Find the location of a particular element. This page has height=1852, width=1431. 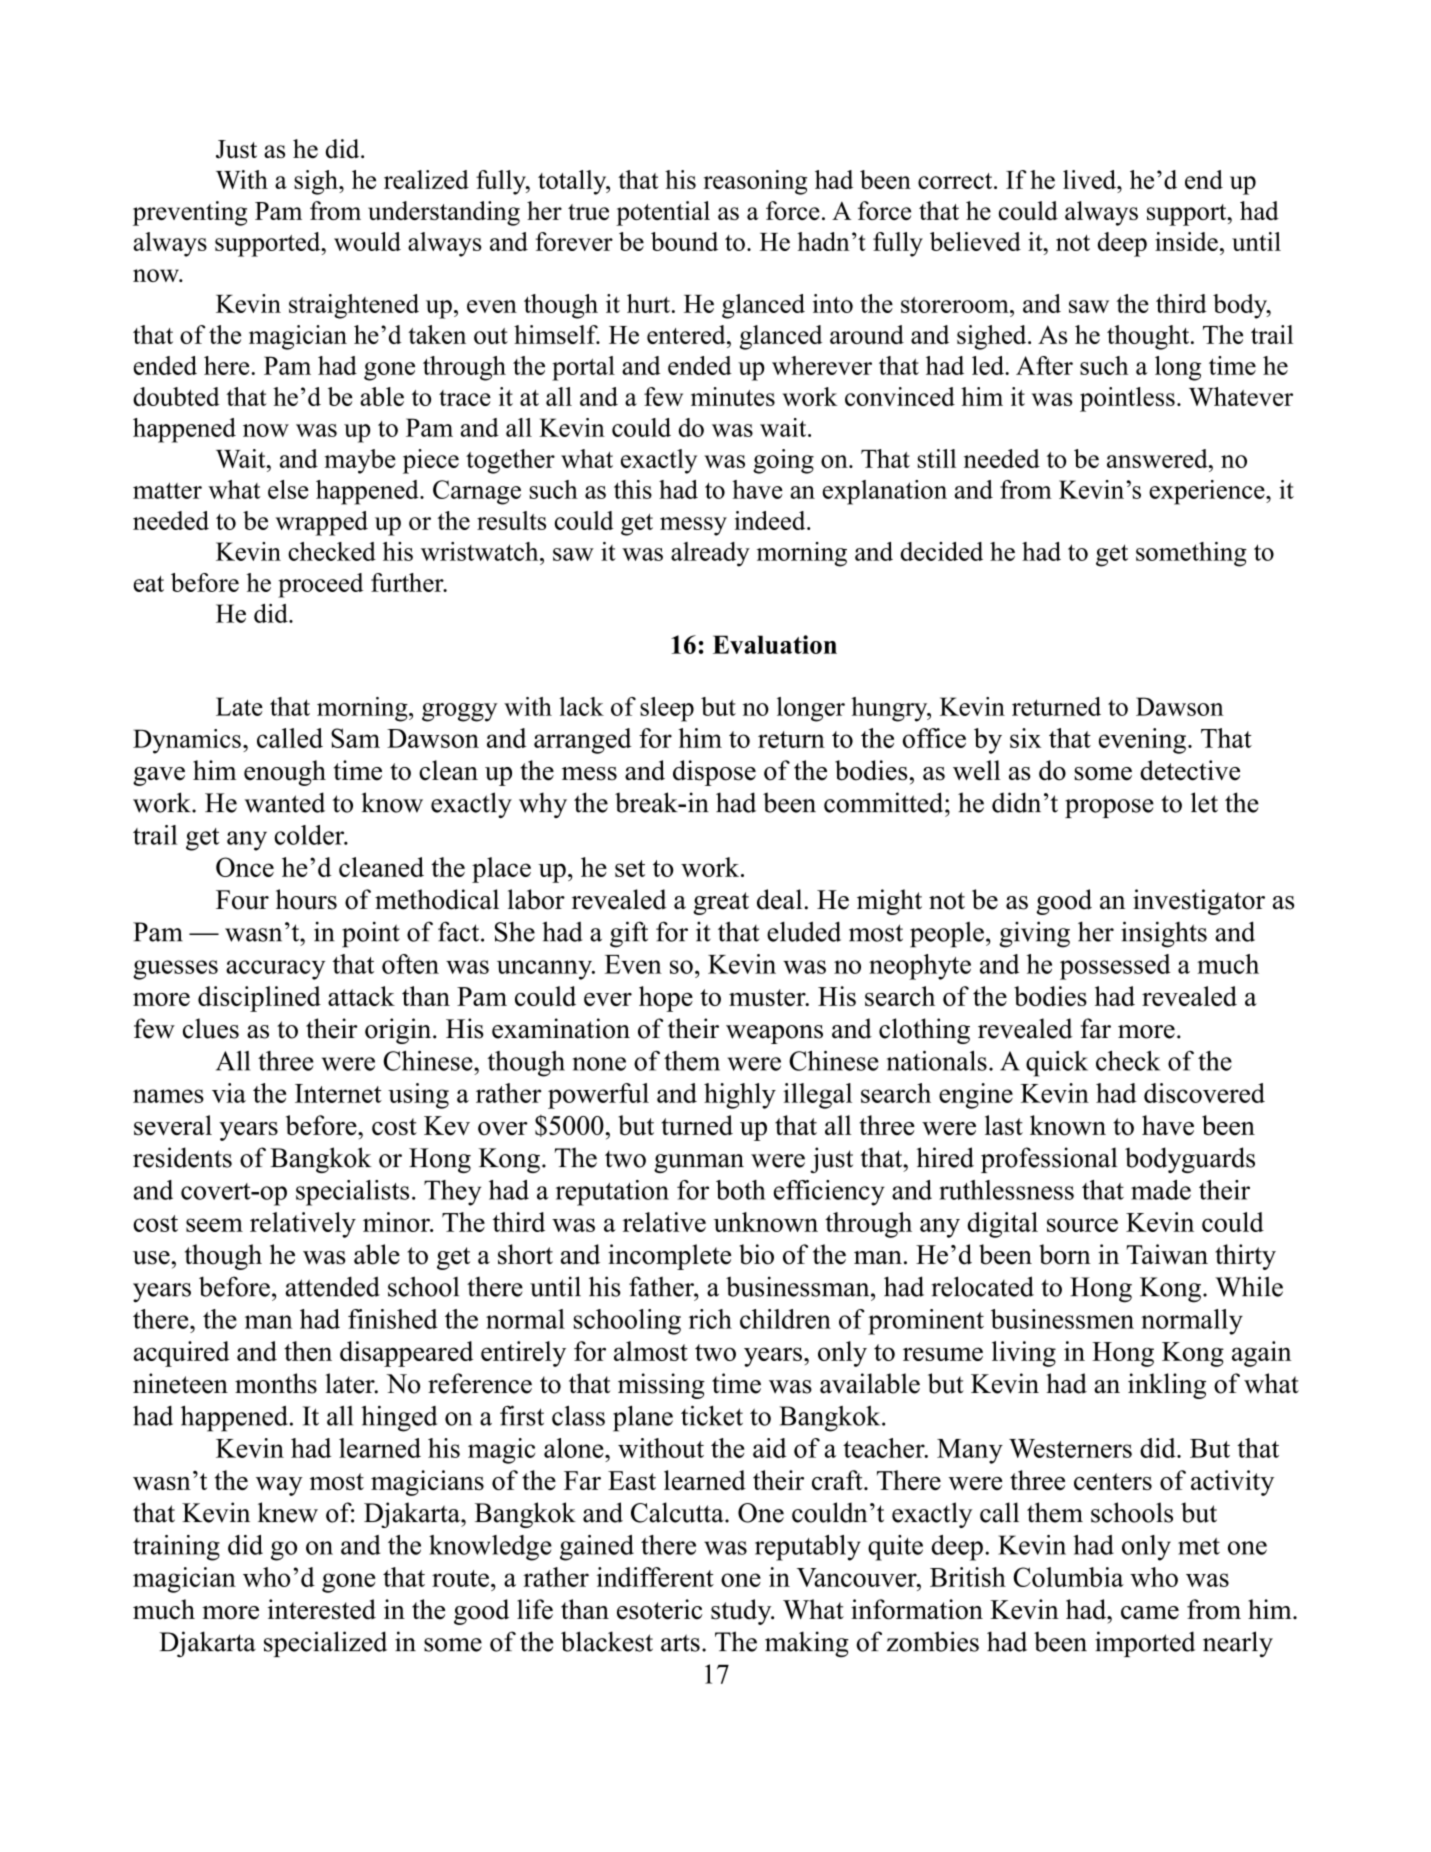

hours is located at coordinates (306, 899).
